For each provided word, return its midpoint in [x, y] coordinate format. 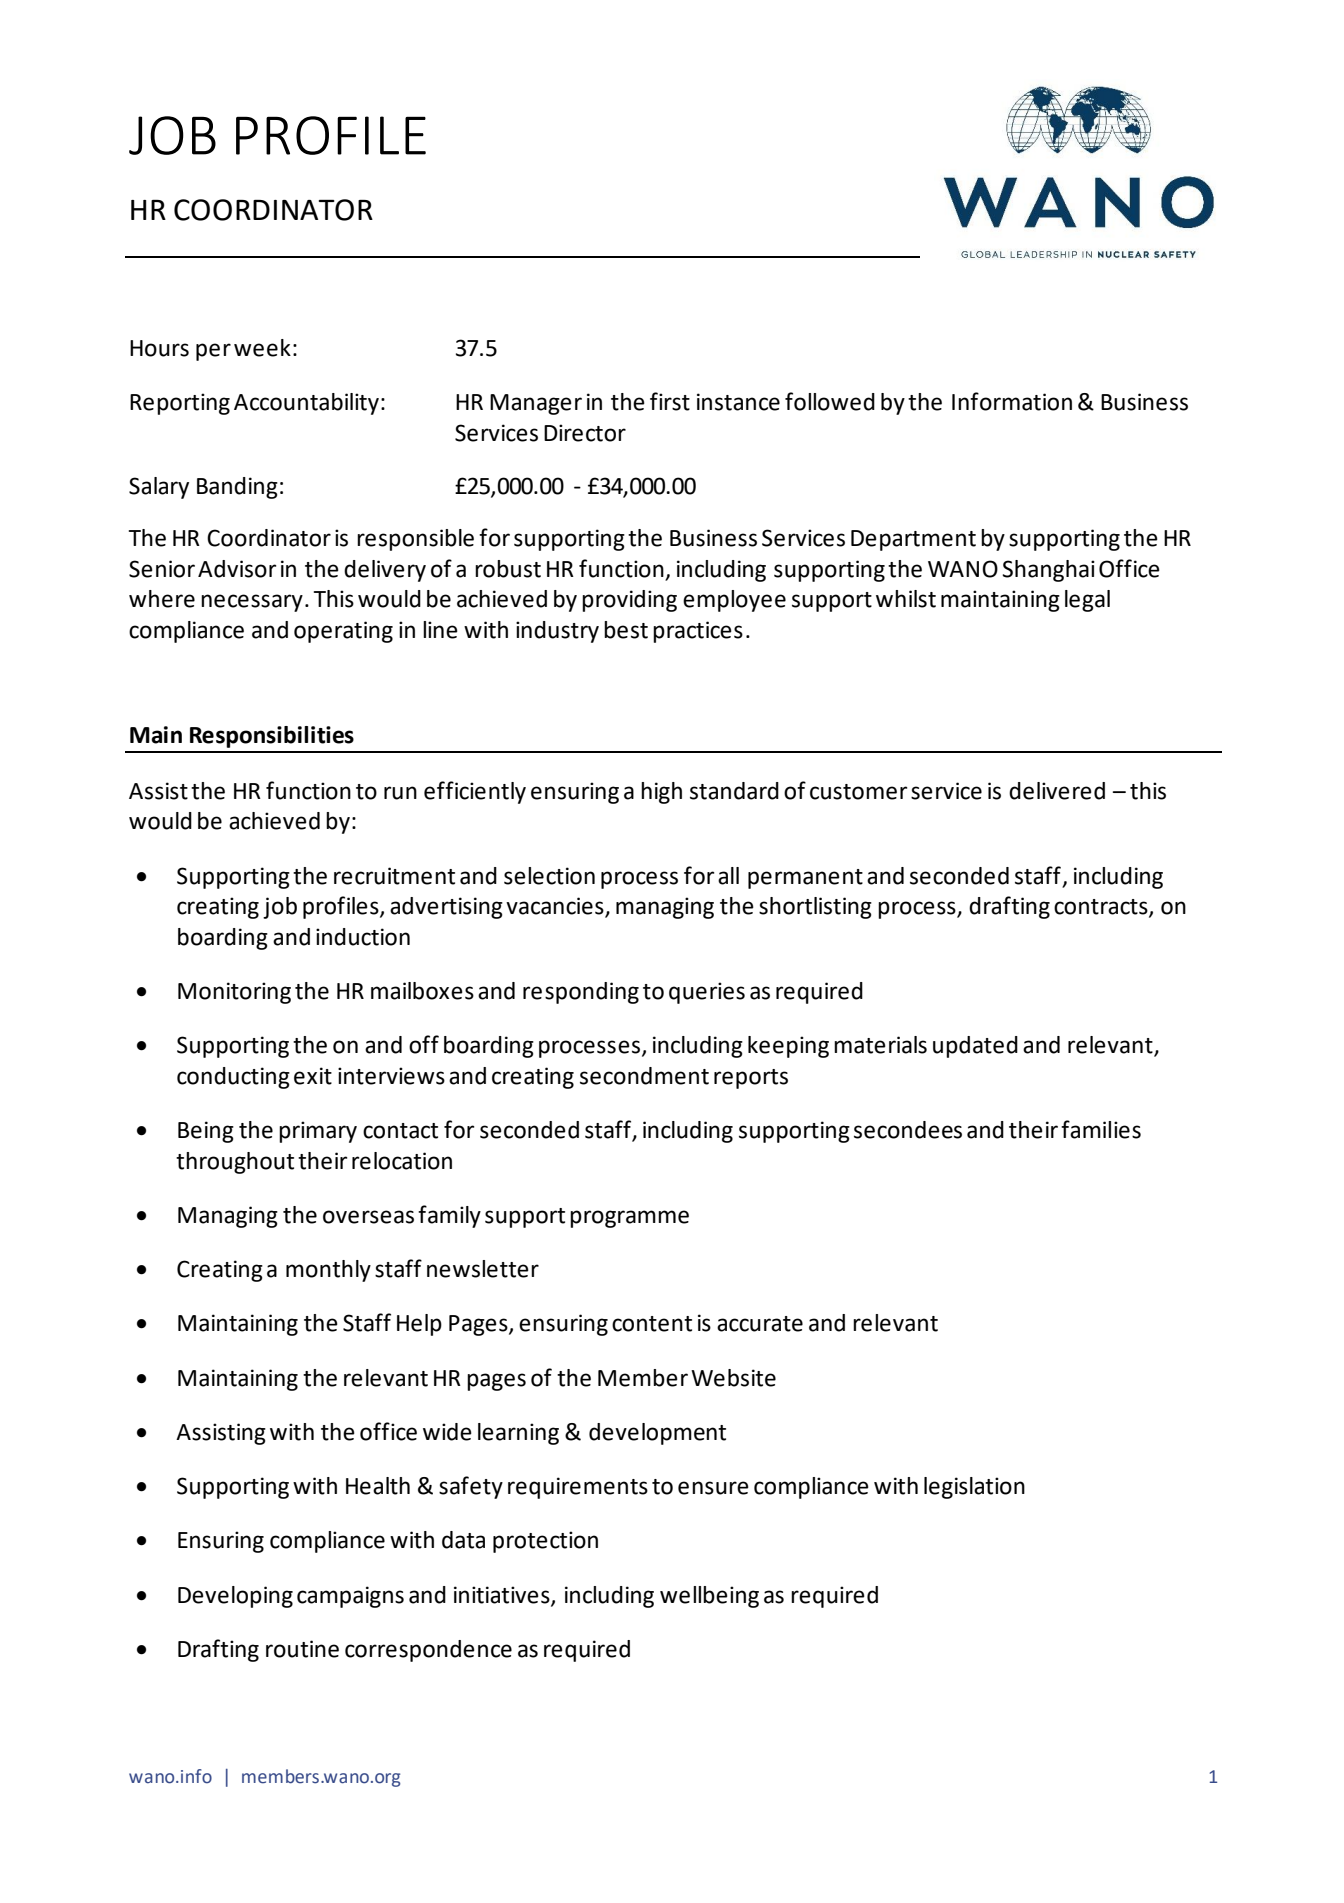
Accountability [306, 404]
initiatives [503, 1595]
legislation [974, 1488]
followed [830, 401]
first [670, 401]
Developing [235, 1597]
